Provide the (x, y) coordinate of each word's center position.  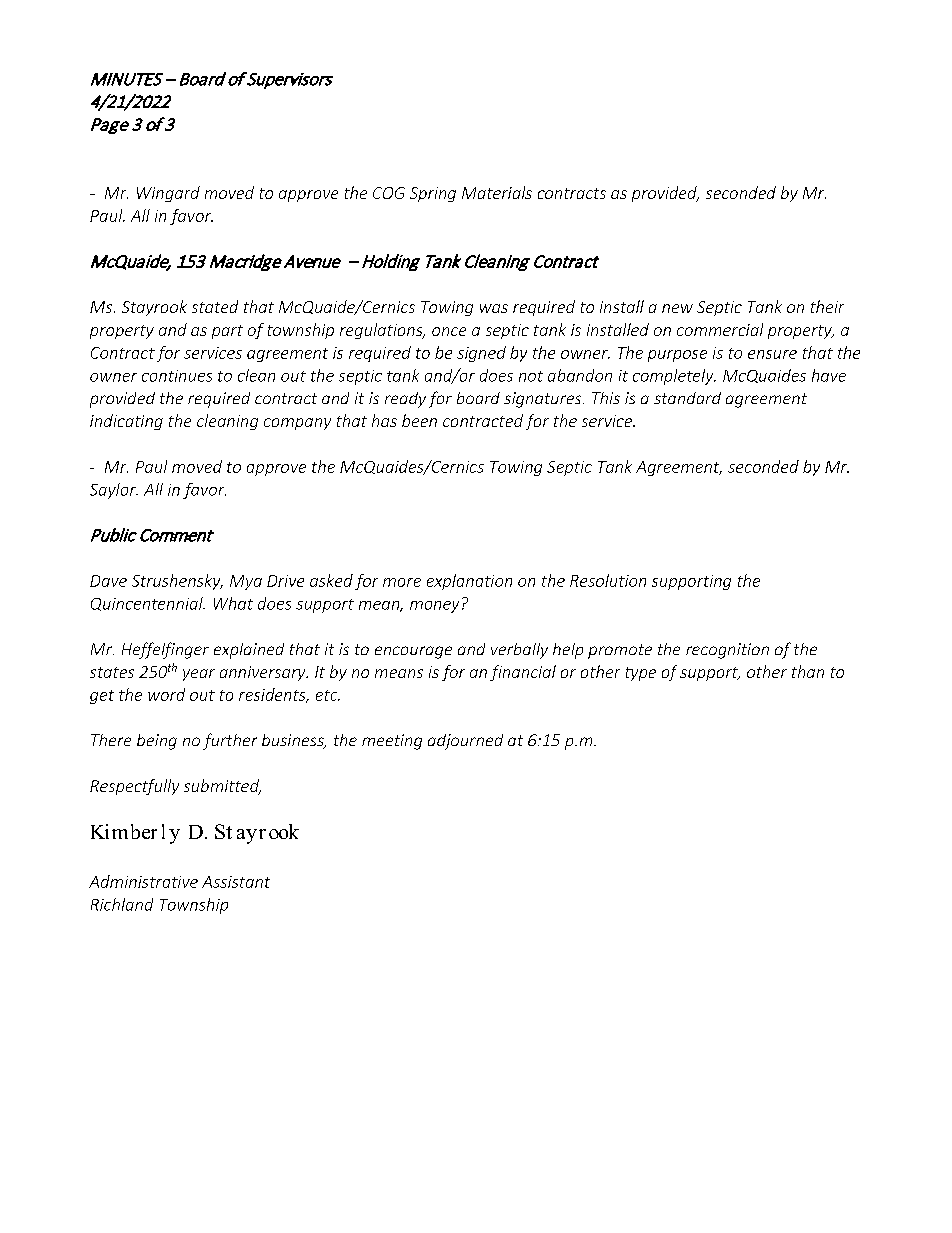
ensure (772, 354)
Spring (433, 194)
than (808, 671)
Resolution (608, 580)
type (641, 674)
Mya (246, 582)
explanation (469, 582)
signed (481, 354)
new (677, 308)
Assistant (236, 882)
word (166, 694)
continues (177, 376)
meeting (392, 742)
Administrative (143, 881)
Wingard (168, 194)
